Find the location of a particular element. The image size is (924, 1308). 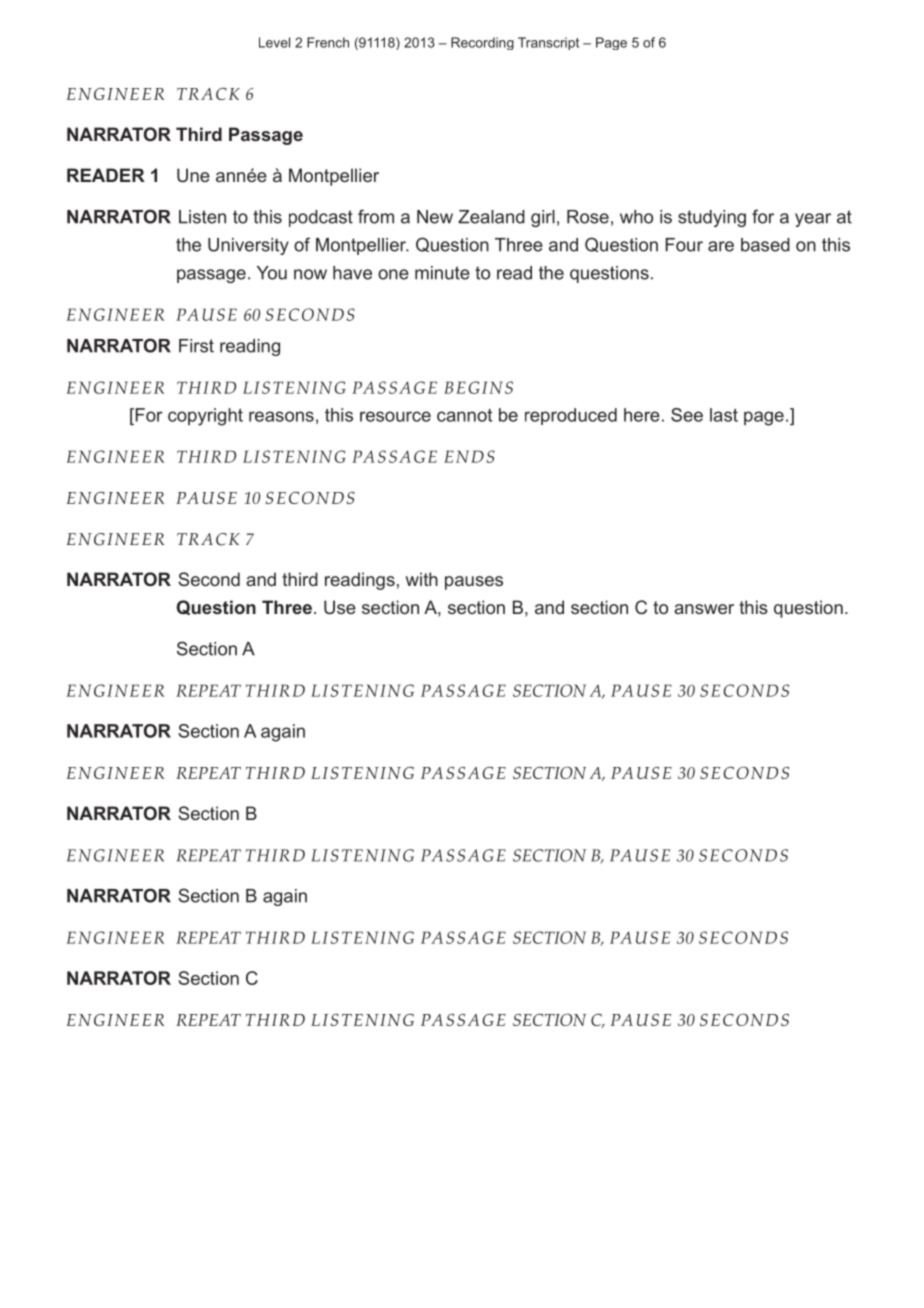

last is located at coordinates (724, 415).
